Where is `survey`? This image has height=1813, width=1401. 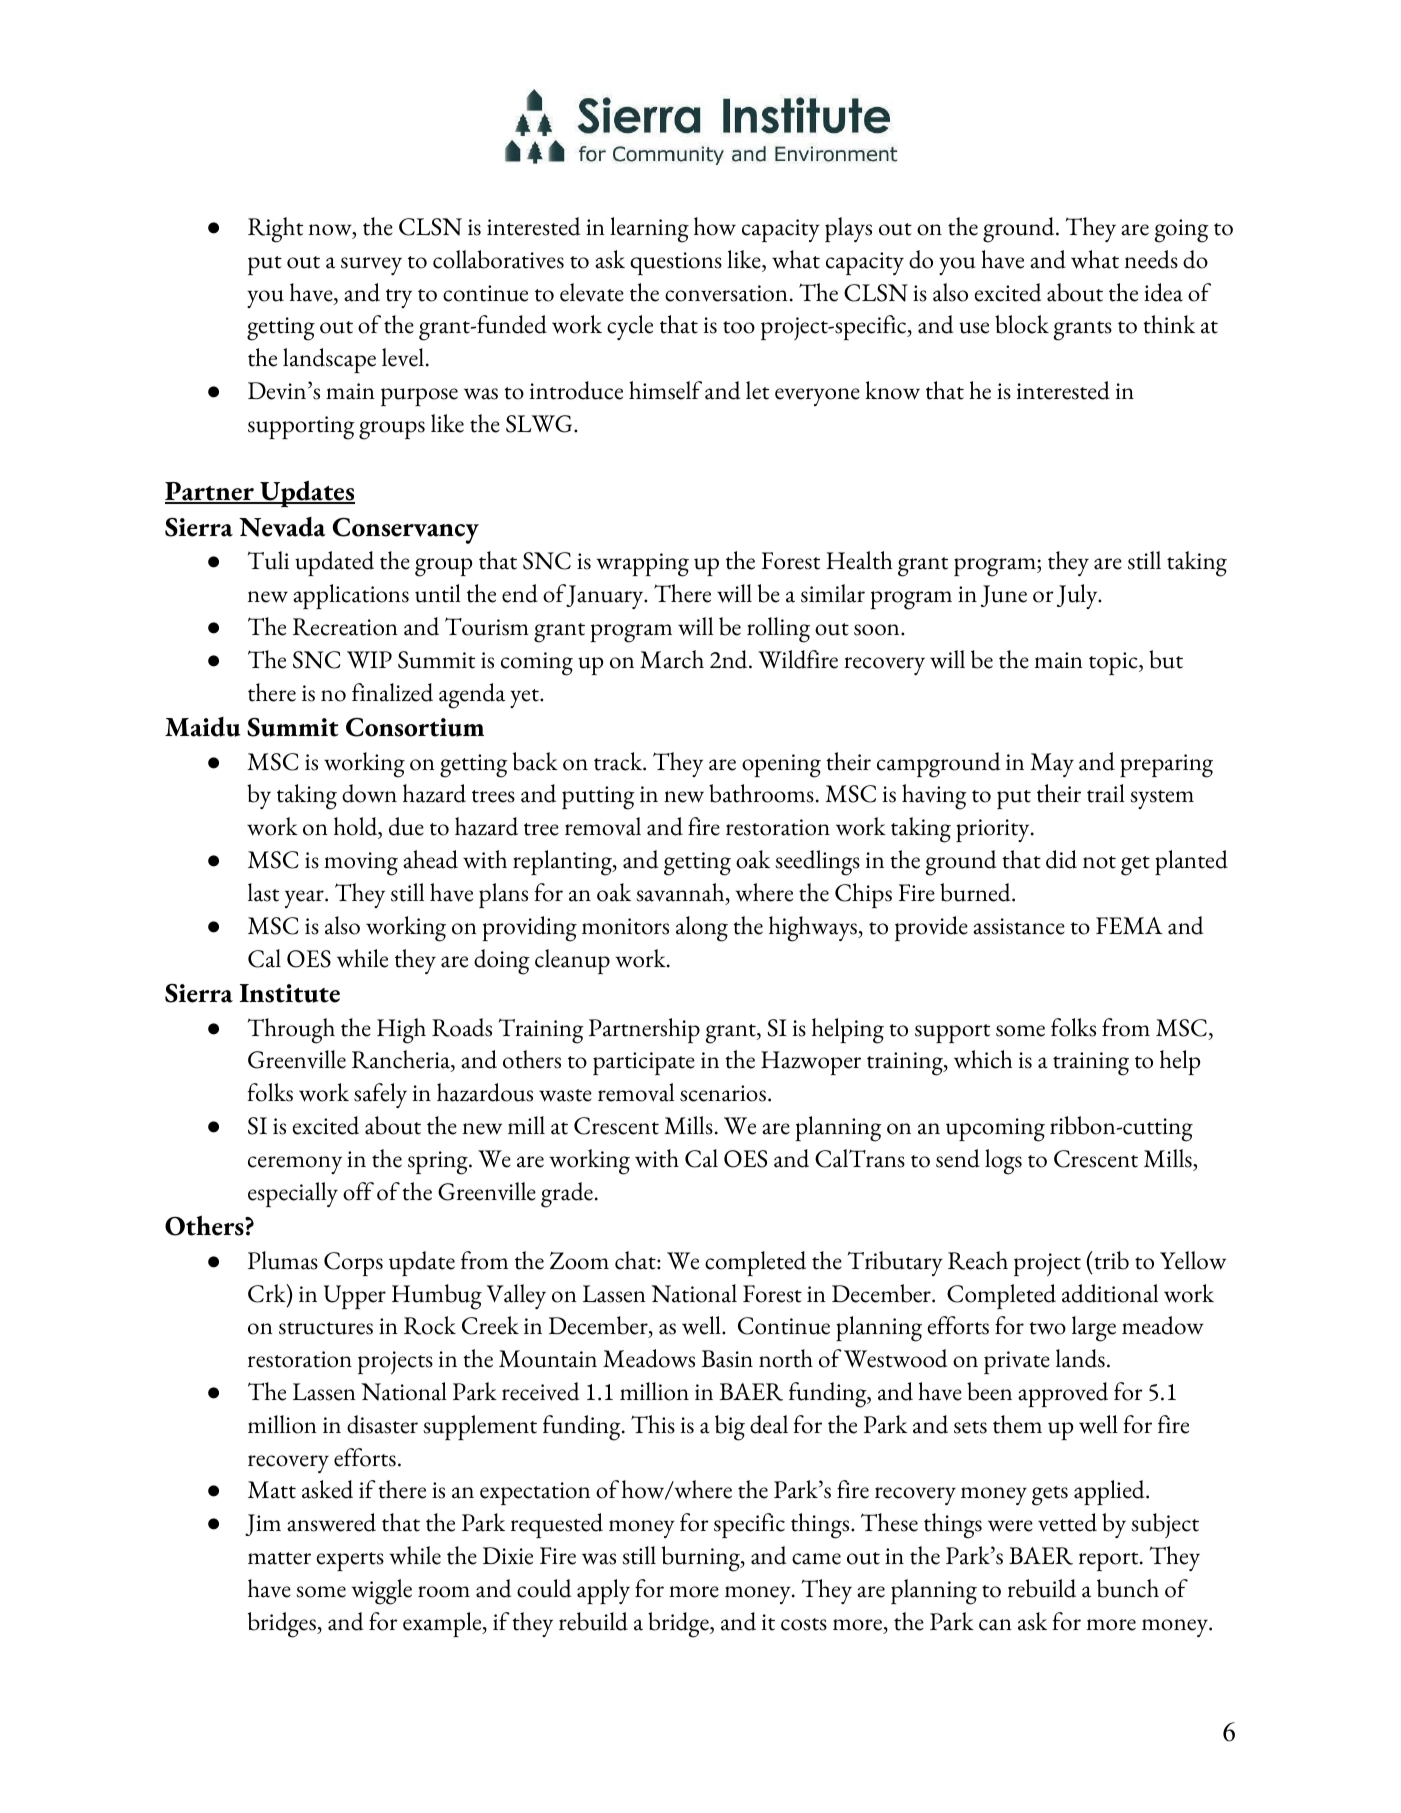 survey is located at coordinates (371, 266).
